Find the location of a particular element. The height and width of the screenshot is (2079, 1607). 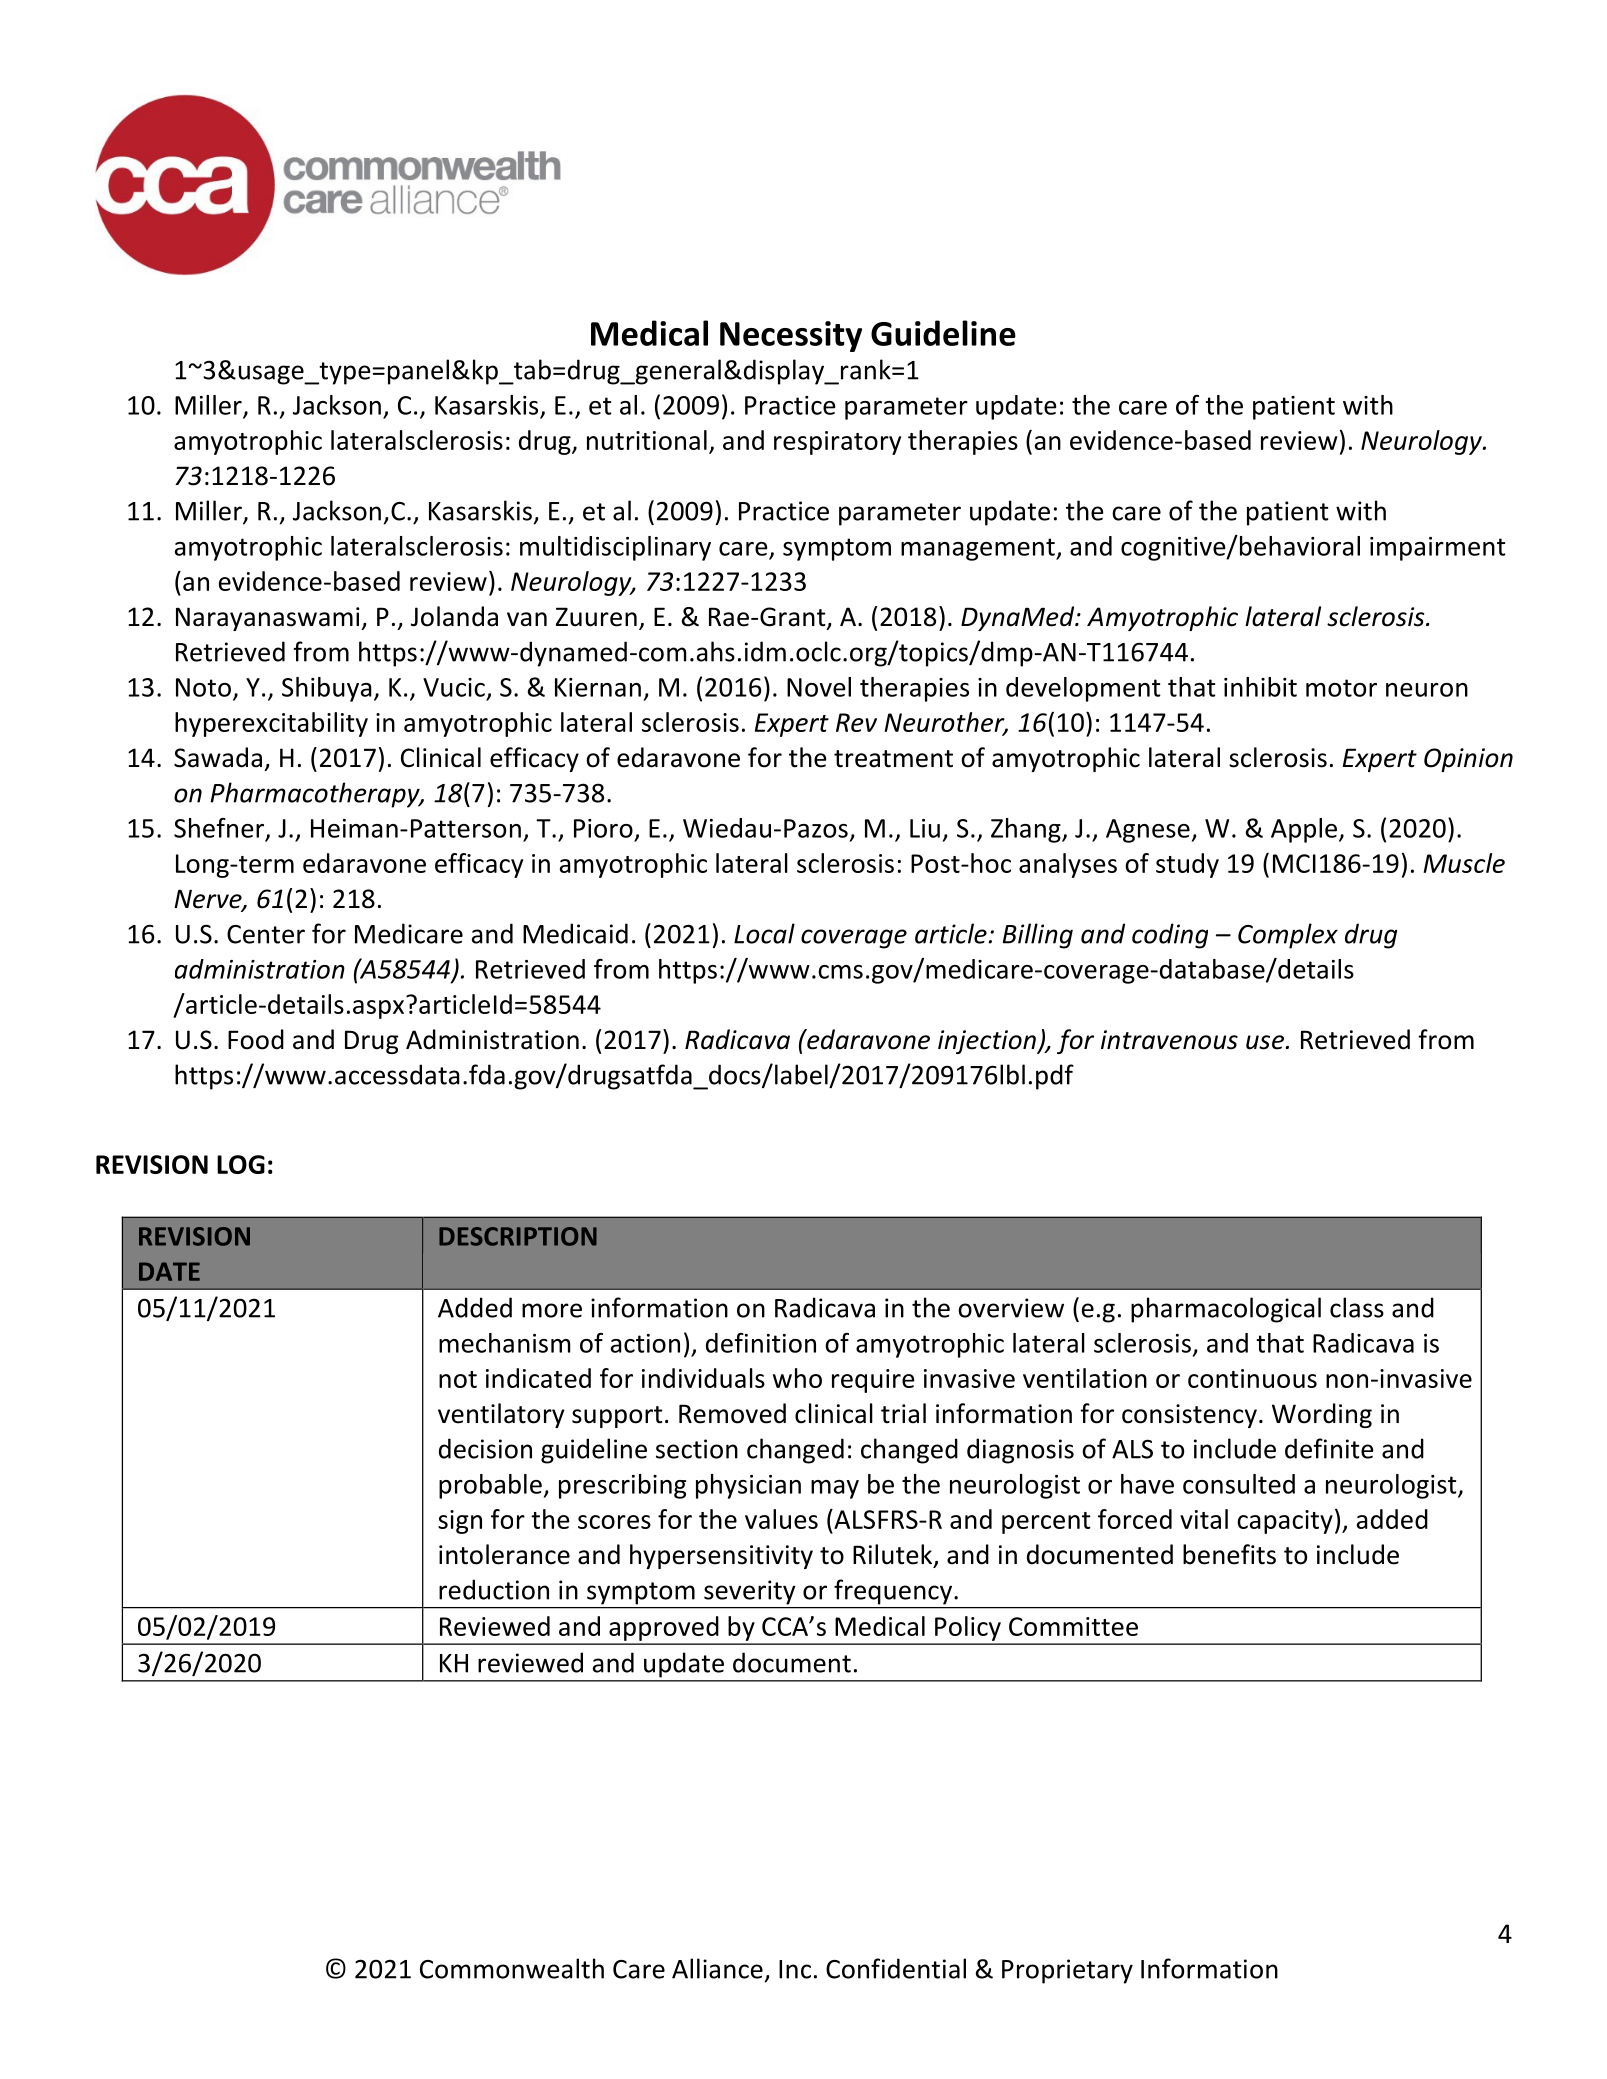

Complex is located at coordinates (1288, 936).
